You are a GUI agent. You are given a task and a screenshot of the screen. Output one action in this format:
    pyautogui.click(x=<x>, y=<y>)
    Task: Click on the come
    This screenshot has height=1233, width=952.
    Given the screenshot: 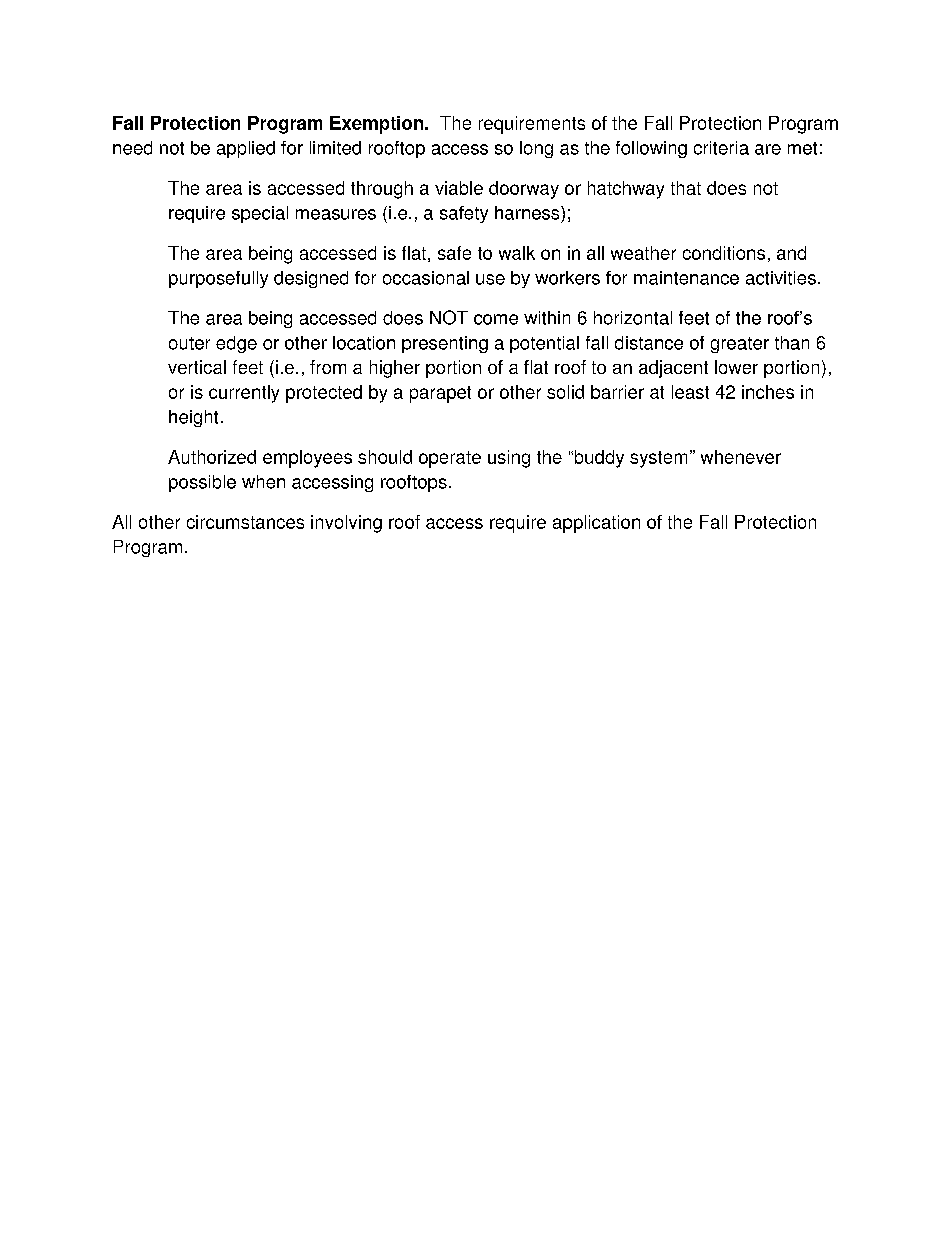 What is the action you would take?
    pyautogui.click(x=496, y=319)
